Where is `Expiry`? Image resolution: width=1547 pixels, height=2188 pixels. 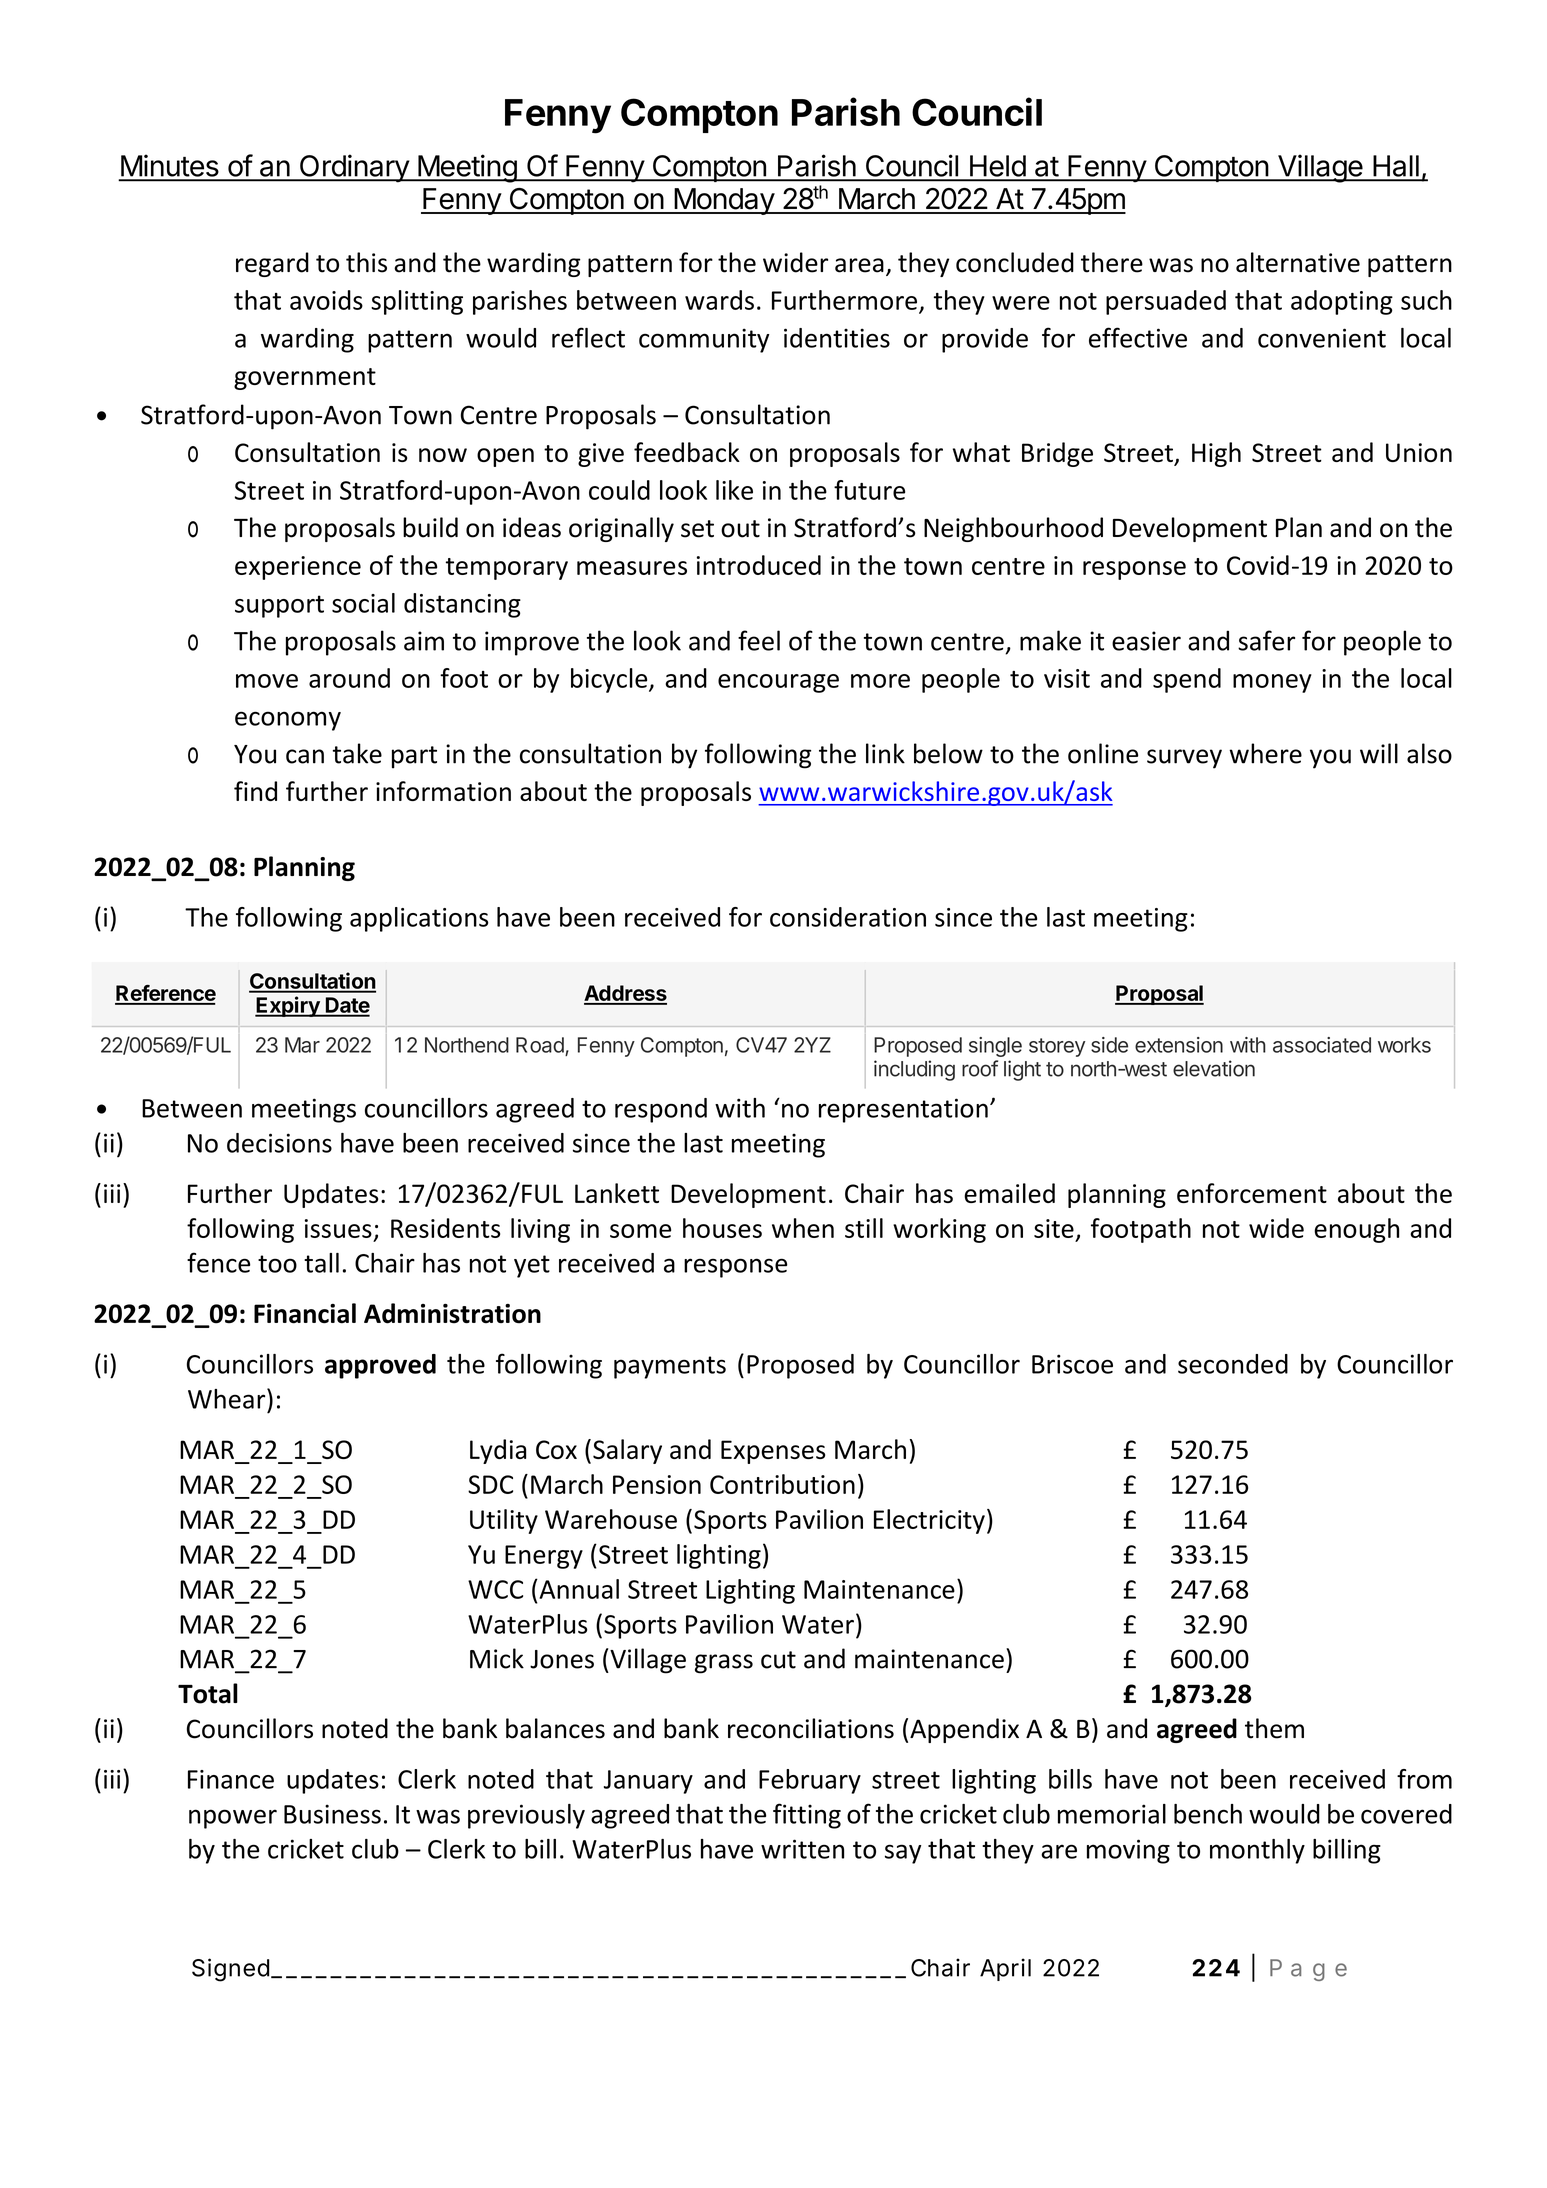 Expiry is located at coordinates (288, 1006).
